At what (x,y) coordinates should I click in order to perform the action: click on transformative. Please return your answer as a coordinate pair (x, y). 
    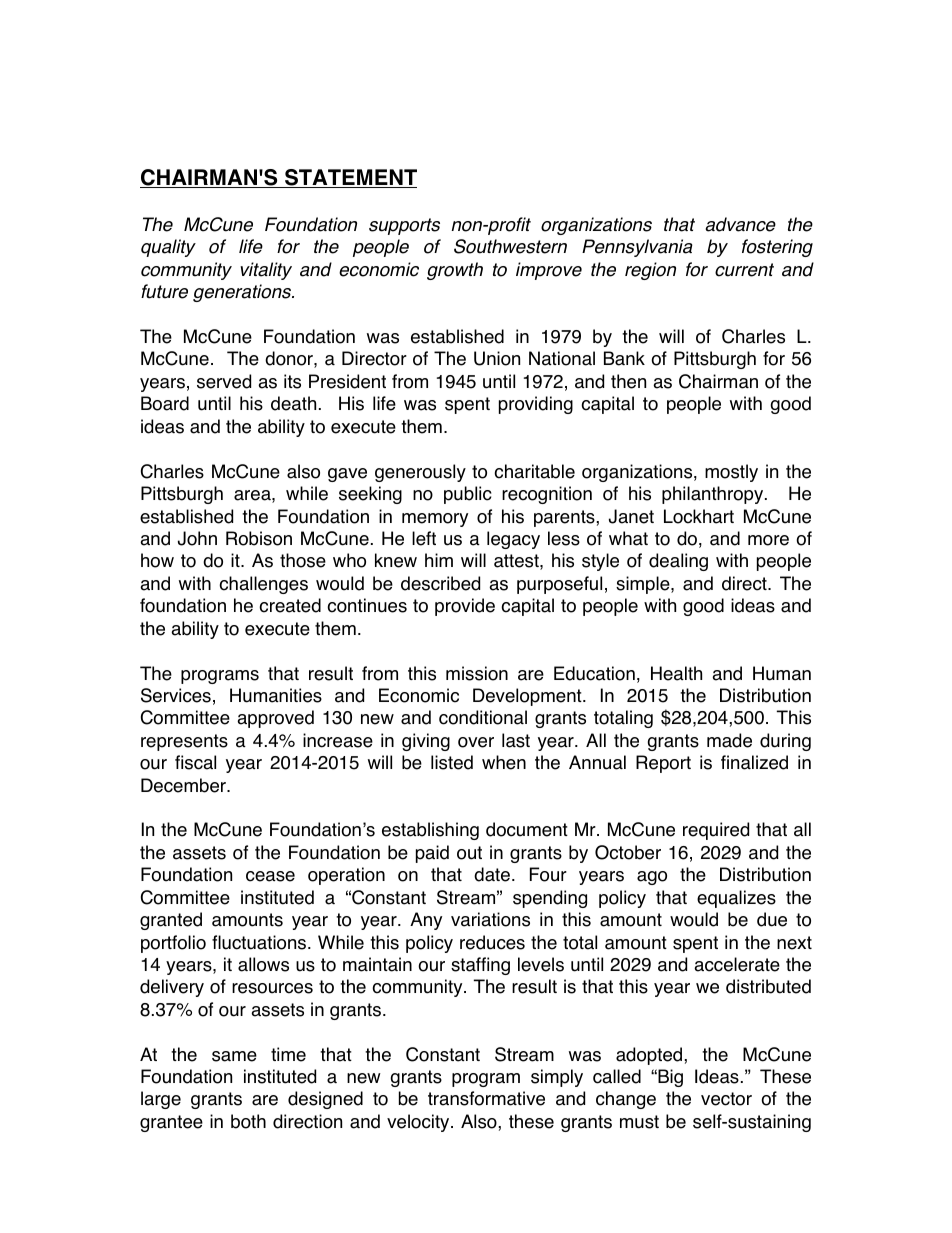
    Looking at the image, I should click on (486, 1098).
